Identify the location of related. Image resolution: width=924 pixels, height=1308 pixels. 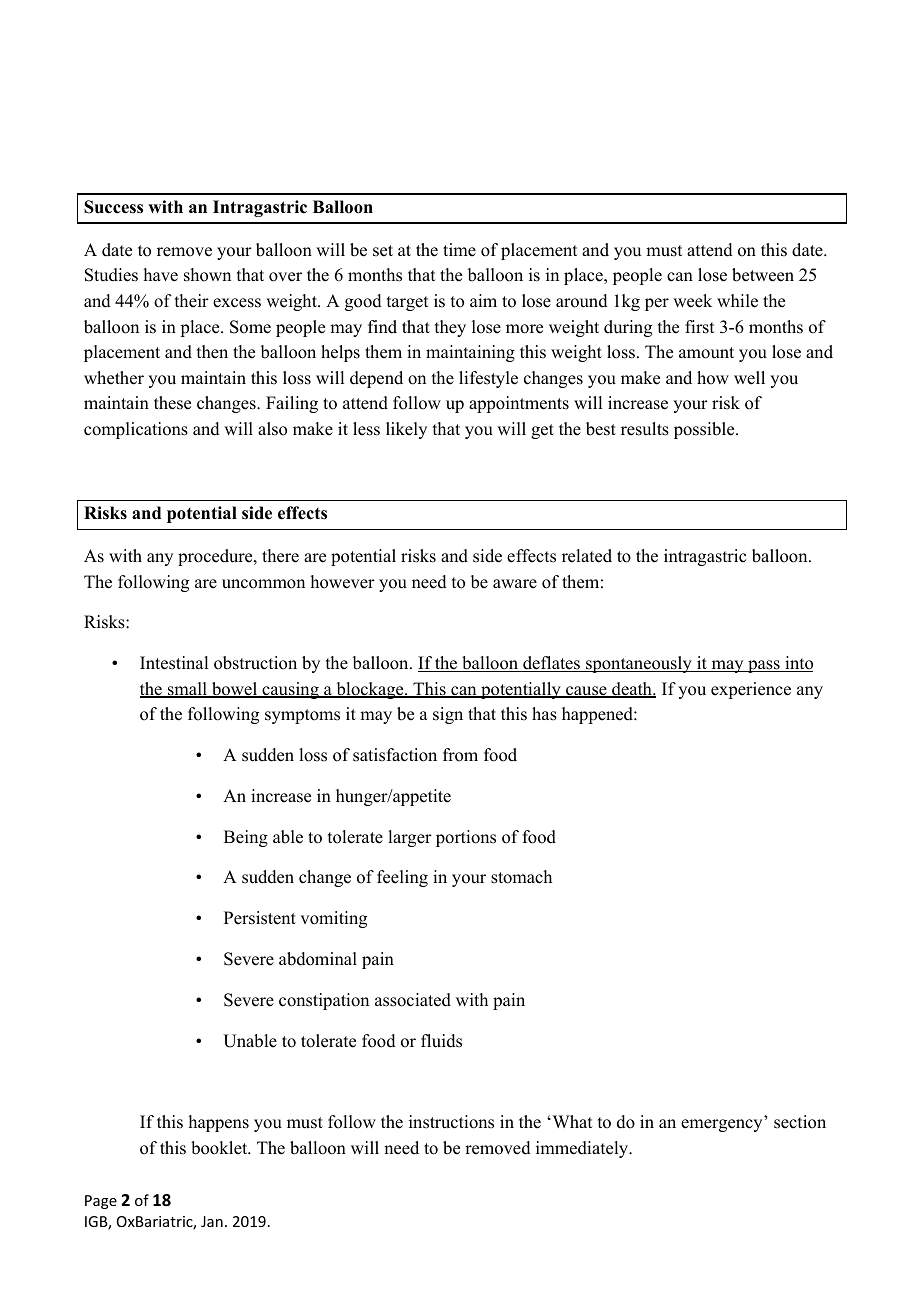
(587, 556).
